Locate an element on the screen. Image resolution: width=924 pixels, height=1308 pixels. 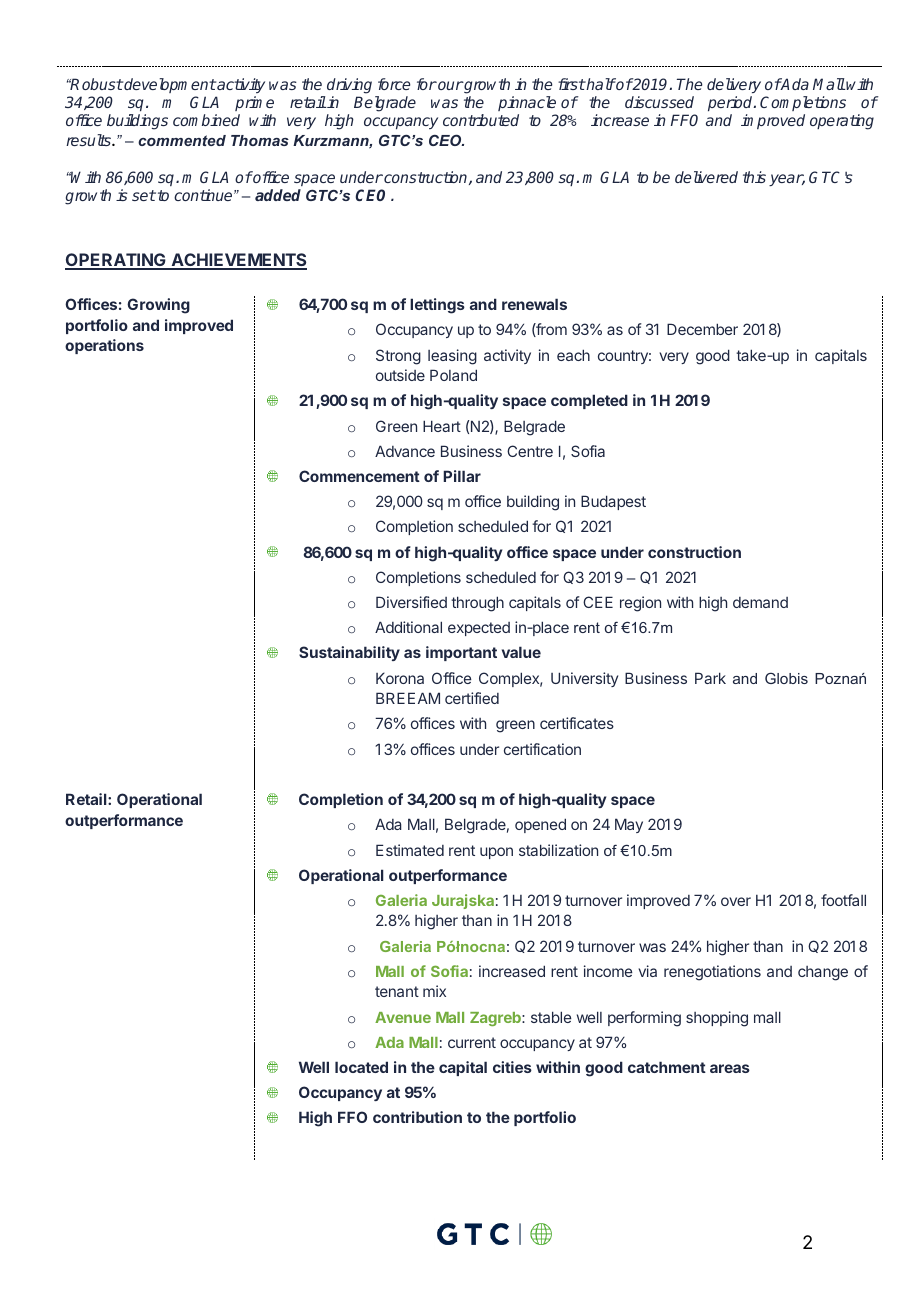
combined is located at coordinates (206, 120).
